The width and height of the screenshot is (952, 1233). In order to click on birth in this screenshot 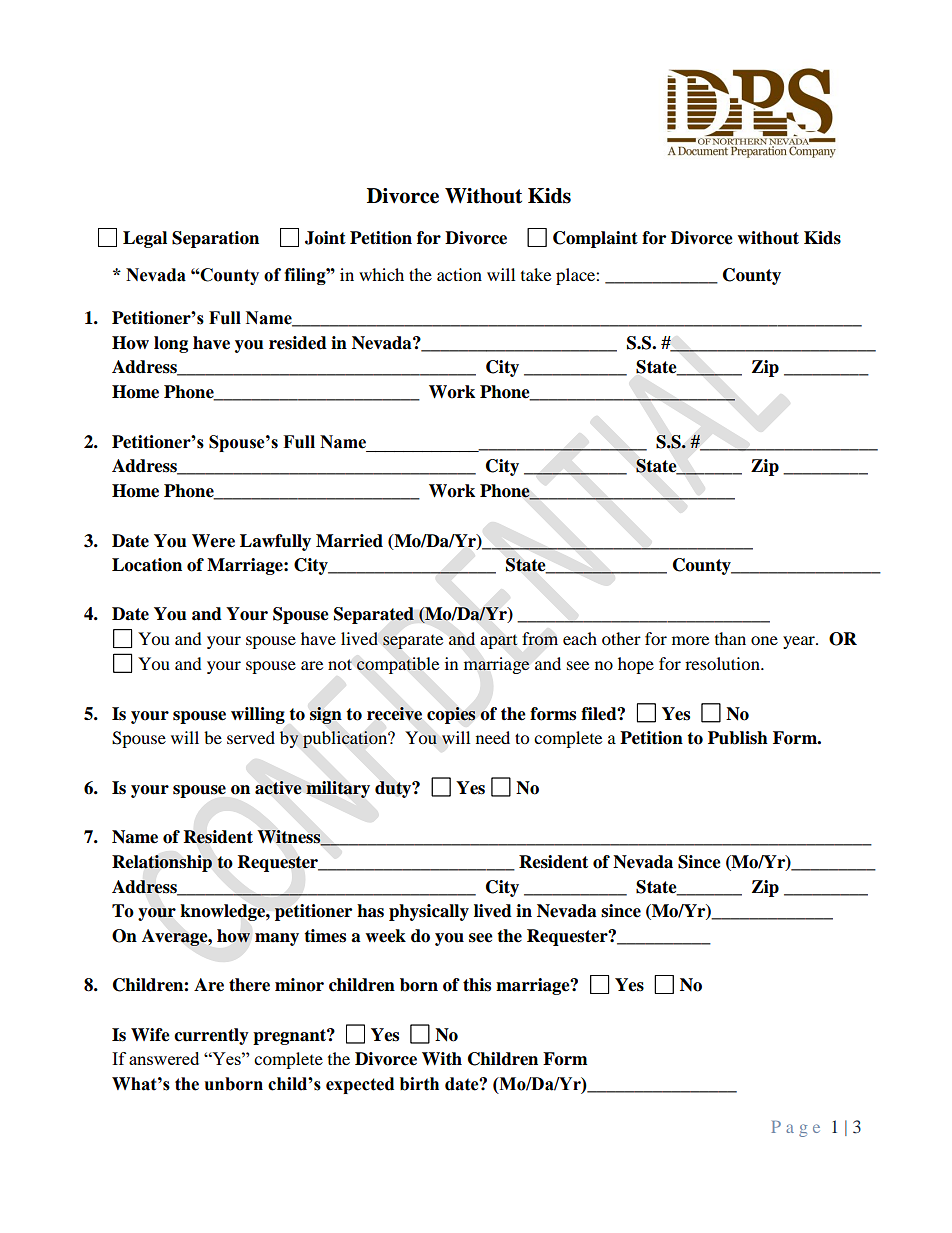, I will do `click(419, 1084)`.
